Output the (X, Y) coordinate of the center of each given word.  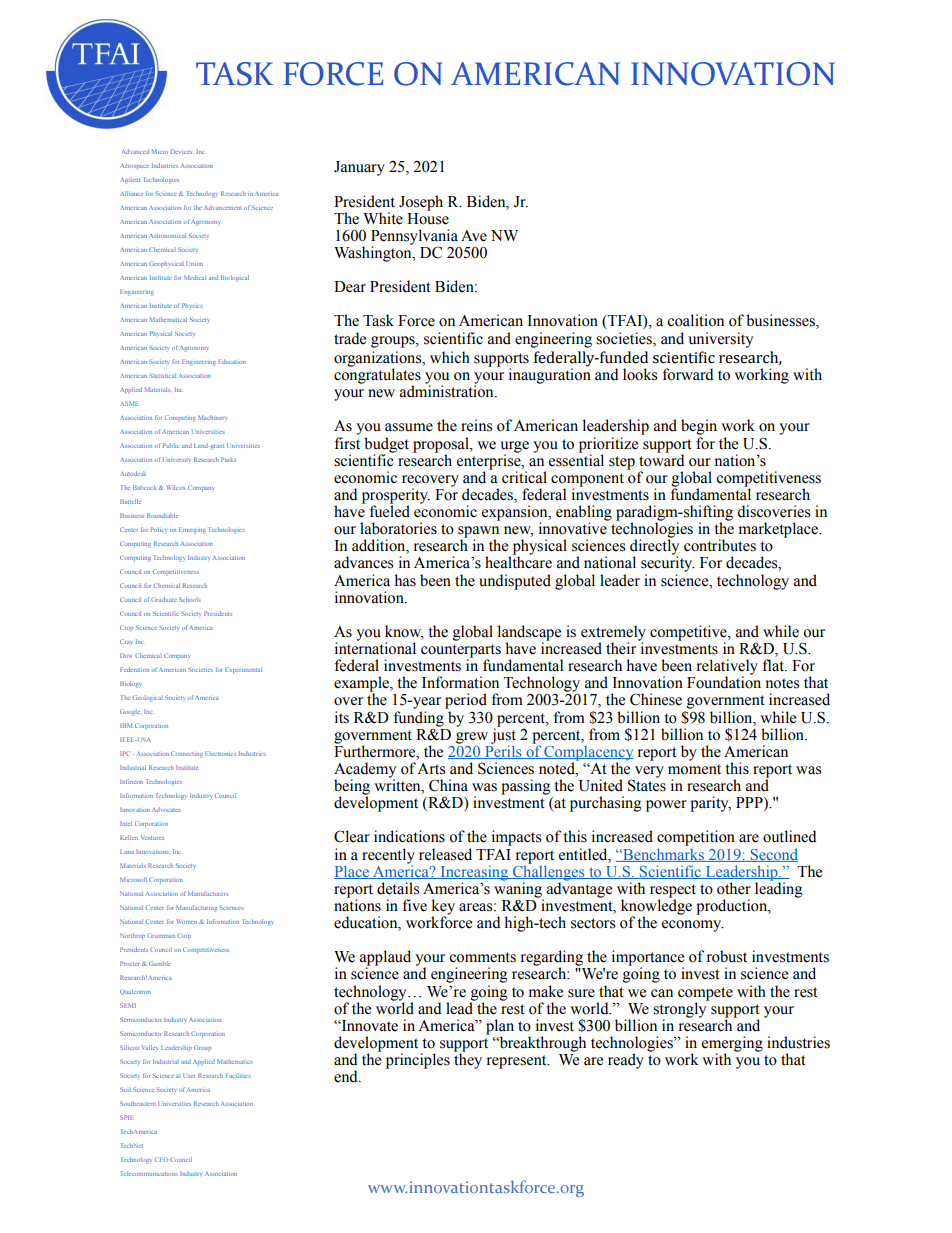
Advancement (223, 207)
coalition (695, 320)
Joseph (421, 203)
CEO (161, 1159)
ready (626, 1061)
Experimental (243, 670)
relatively (727, 668)
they (468, 1060)
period (466, 701)
